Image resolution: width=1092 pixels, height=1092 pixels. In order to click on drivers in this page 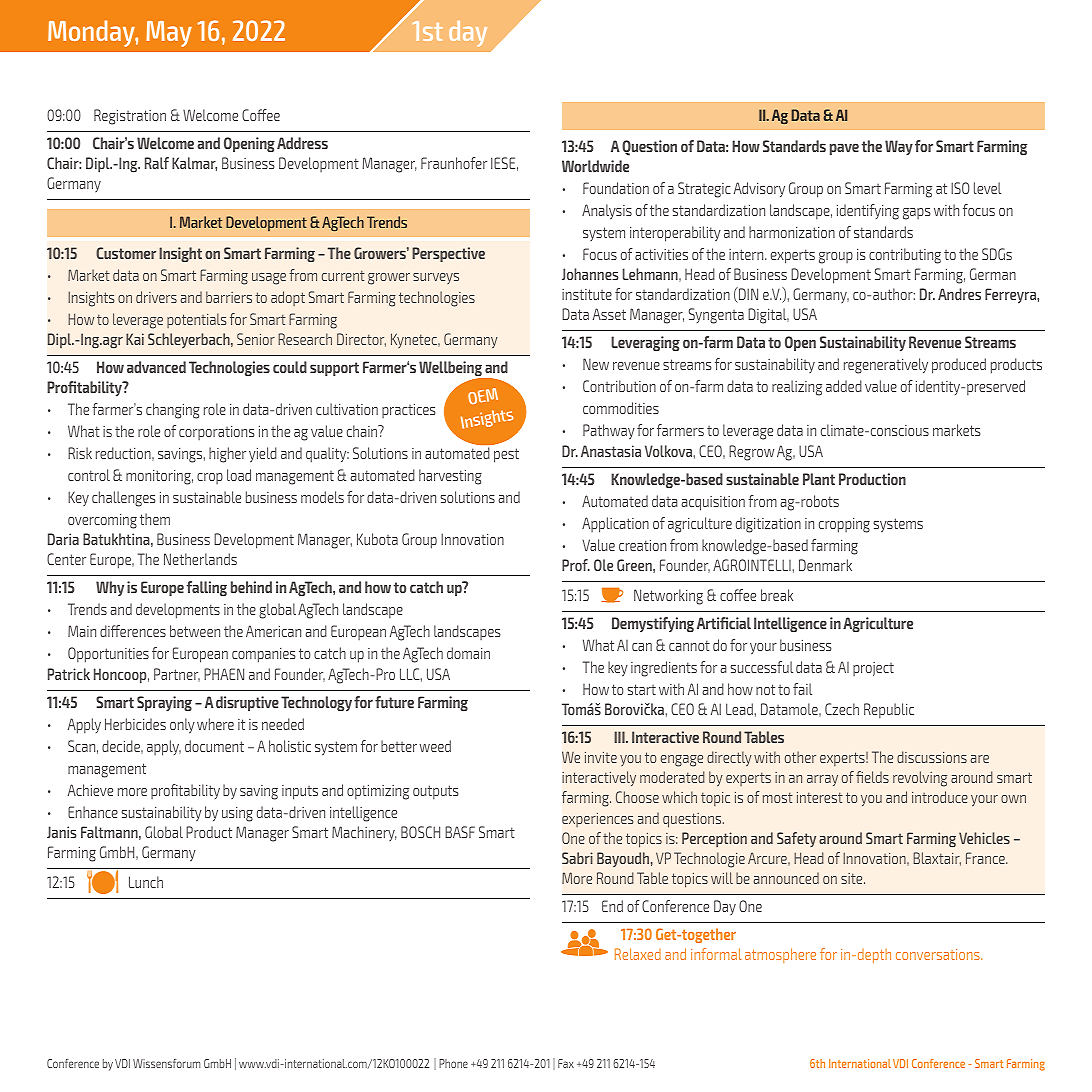, I will do `click(156, 297)`.
